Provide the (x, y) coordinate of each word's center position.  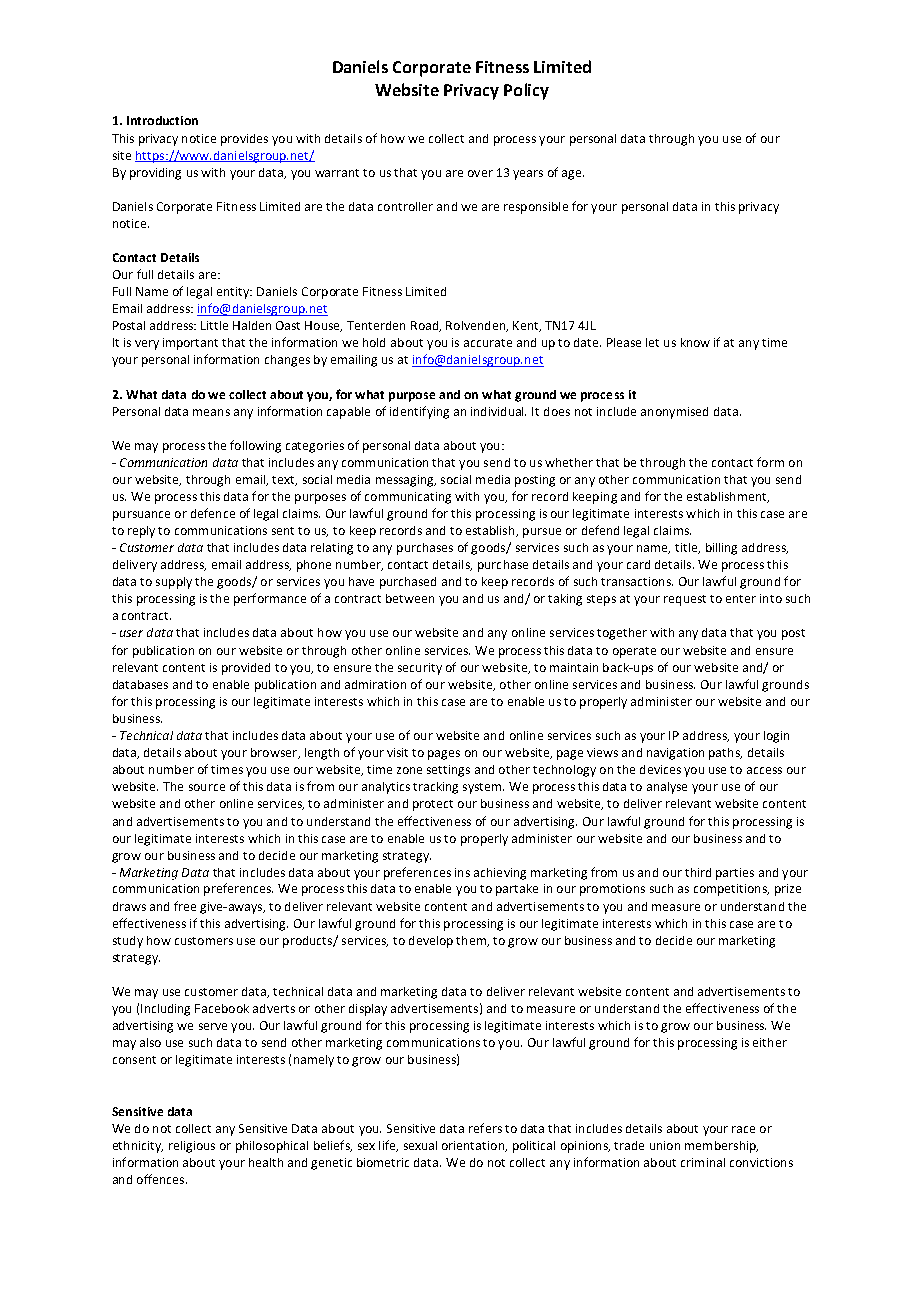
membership (721, 1147)
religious (192, 1147)
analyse (667, 788)
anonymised (674, 413)
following (255, 446)
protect (433, 805)
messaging (406, 481)
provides (244, 140)
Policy (526, 91)
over (480, 173)
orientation (474, 1146)
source (207, 787)
